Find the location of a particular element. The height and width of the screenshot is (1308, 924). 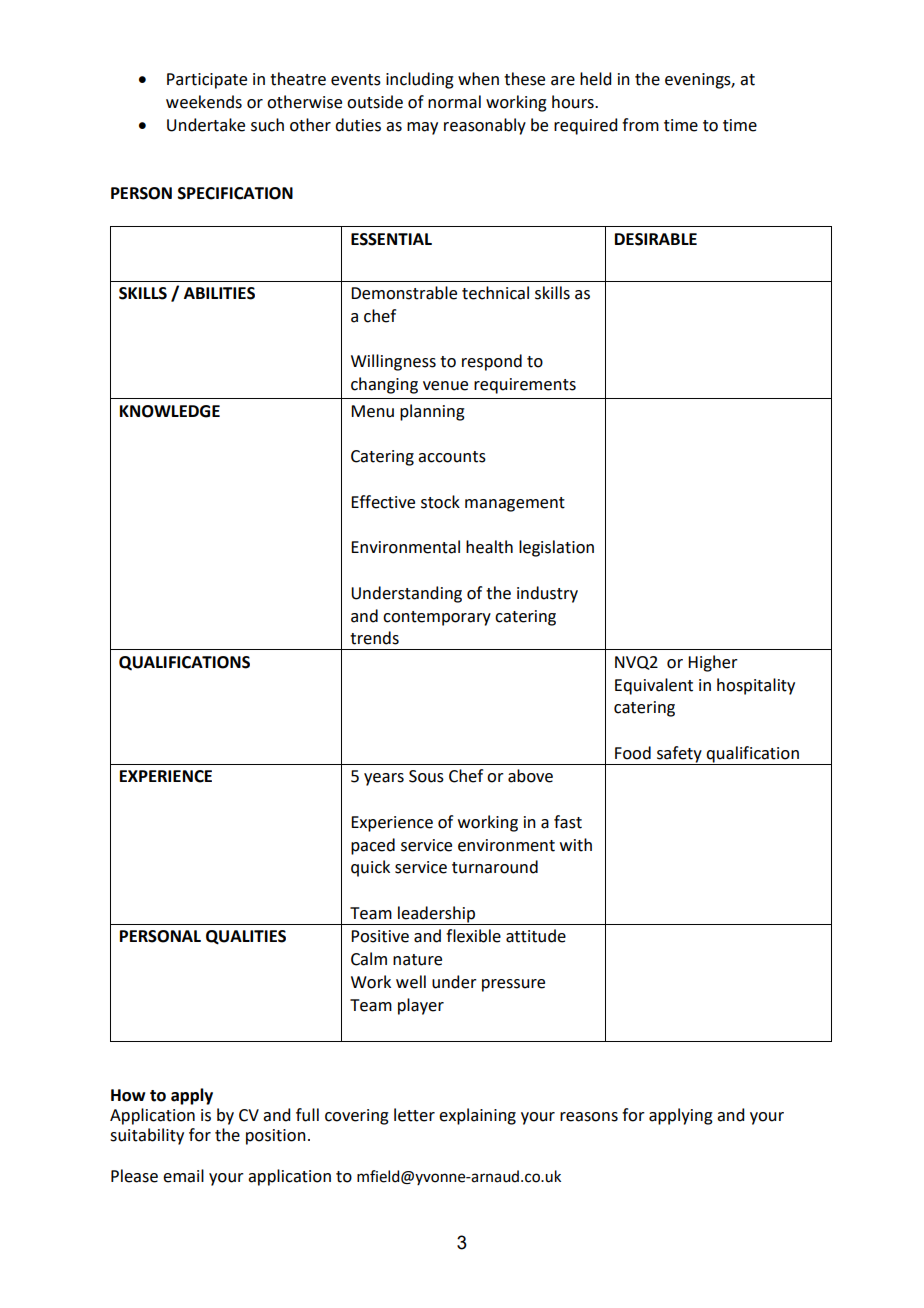

contemporary is located at coordinates (437, 618).
